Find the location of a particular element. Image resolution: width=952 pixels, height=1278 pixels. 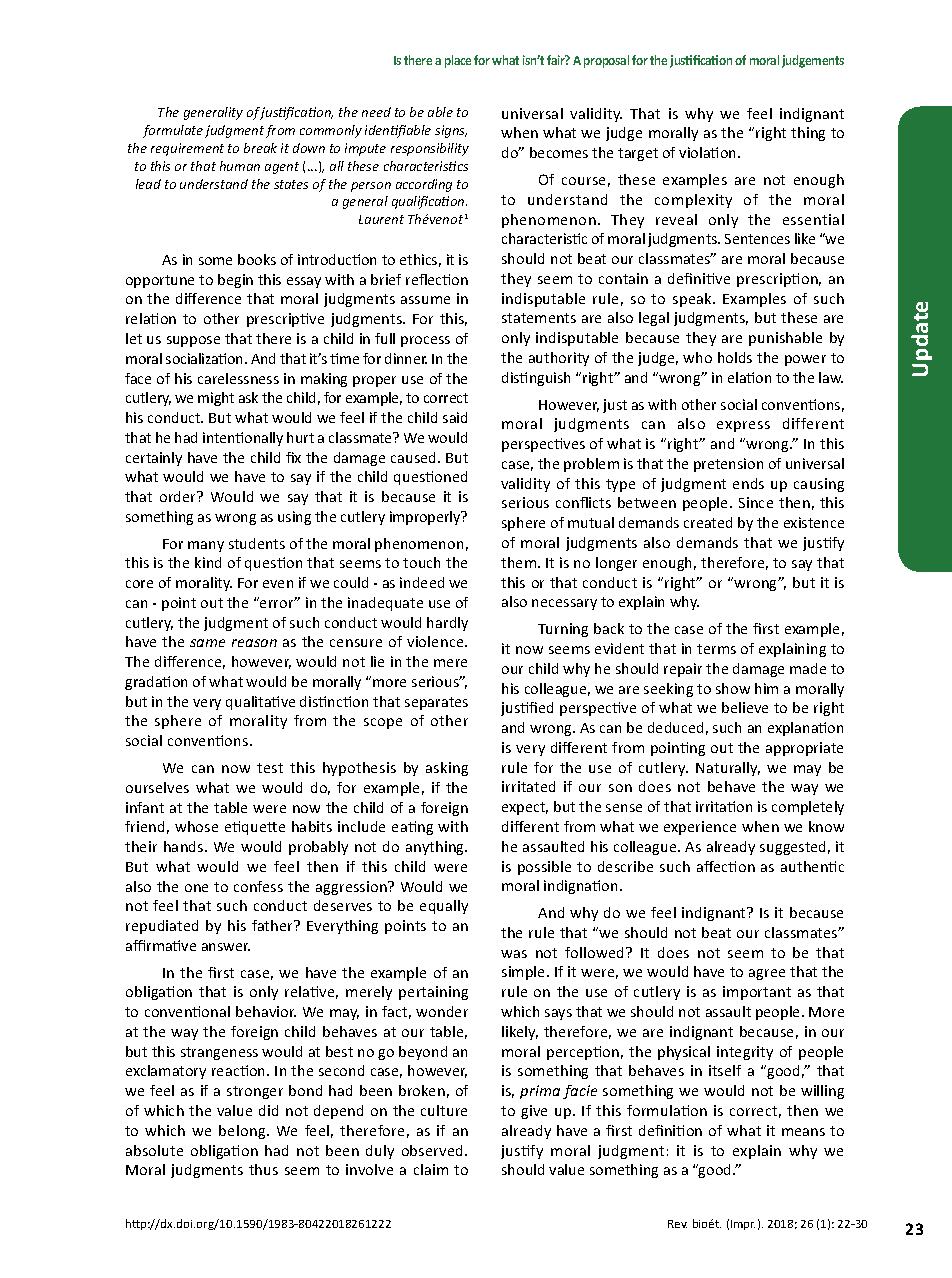

formulate is located at coordinates (173, 131).
